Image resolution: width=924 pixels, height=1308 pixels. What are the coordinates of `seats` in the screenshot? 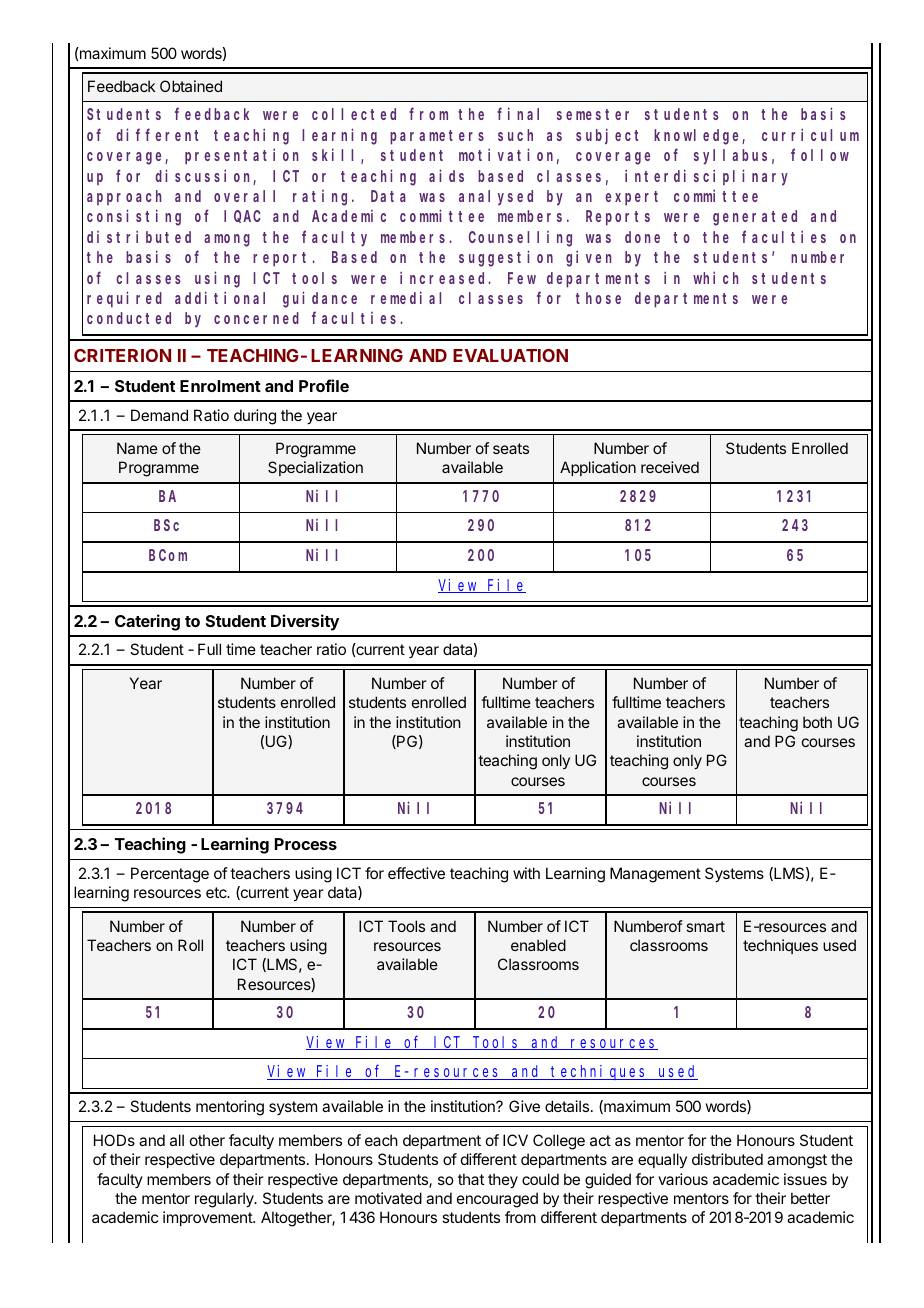 It's located at (511, 448).
